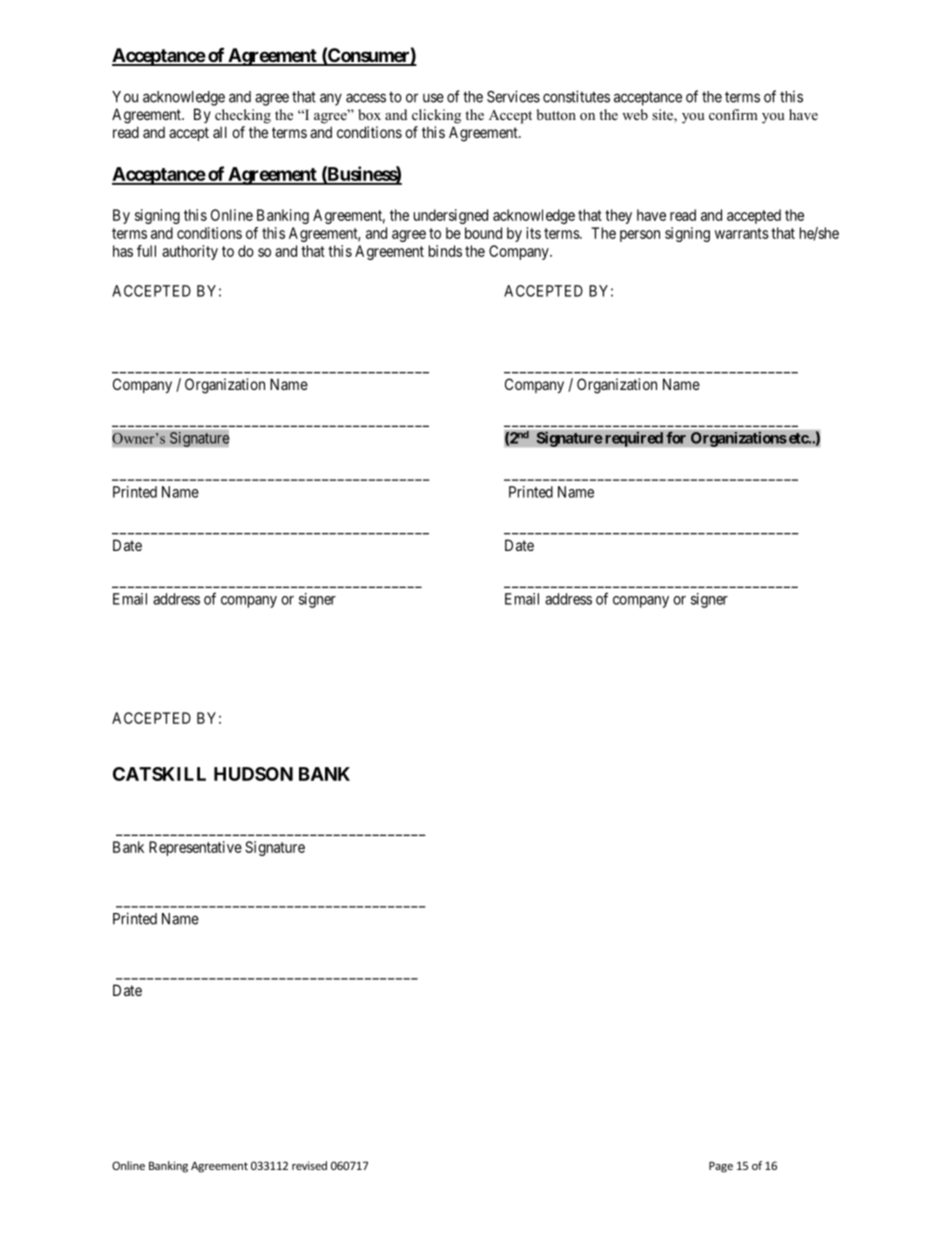 This screenshot has width=952, height=1233. Describe the element at coordinates (483, 233) in the screenshot. I see `bound` at that location.
